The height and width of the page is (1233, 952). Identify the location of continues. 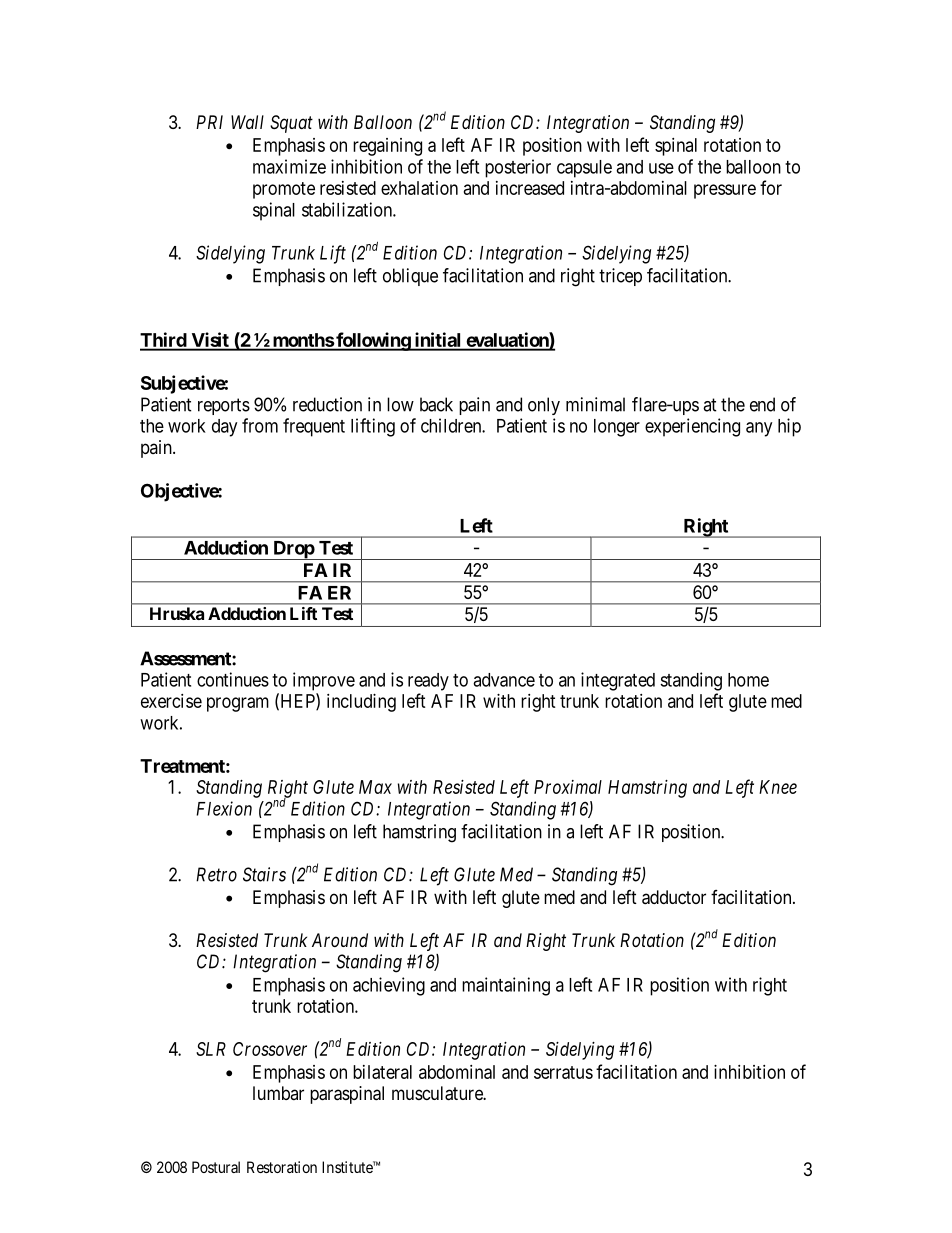
(233, 679).
